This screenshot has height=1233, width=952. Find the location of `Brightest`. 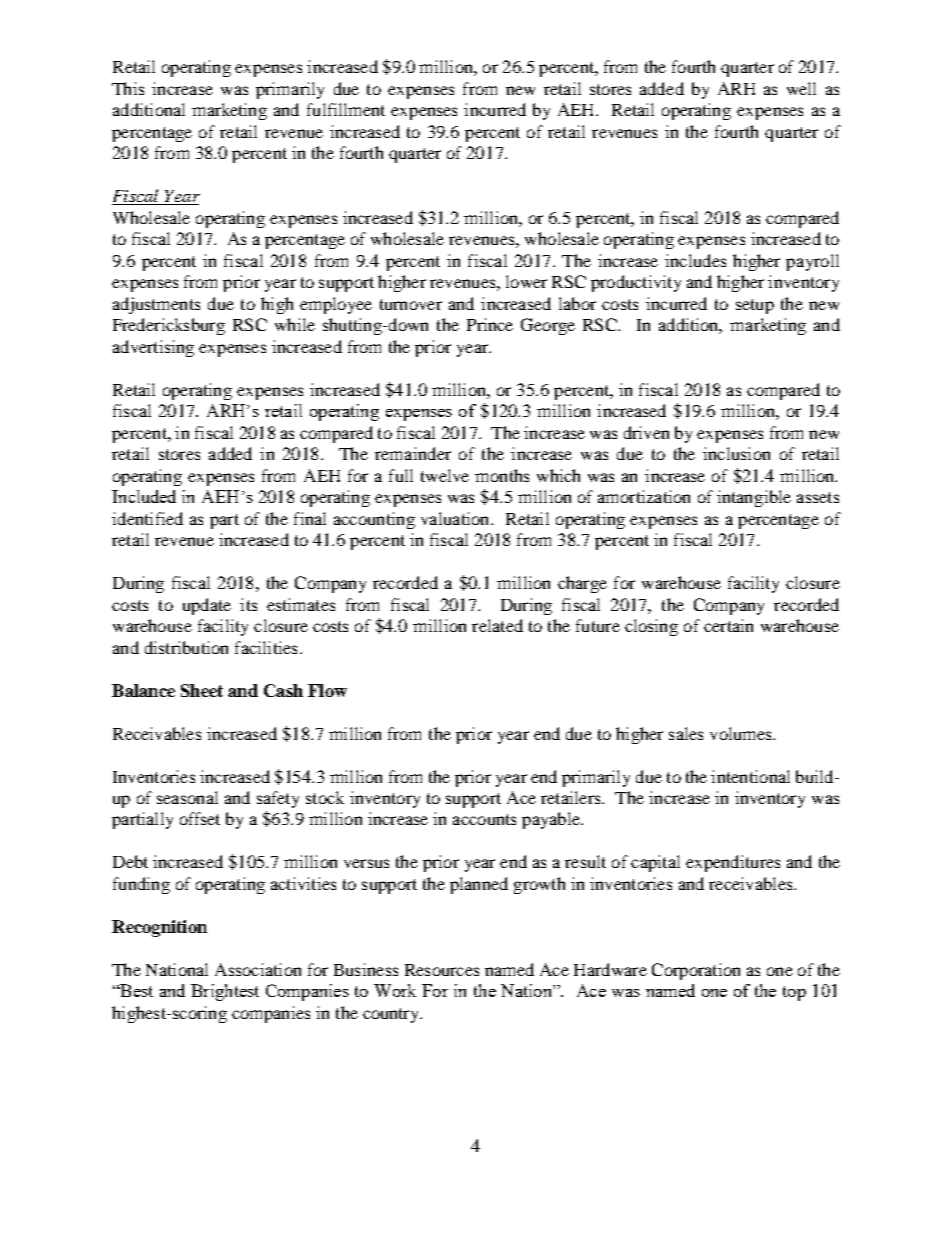

Brightest is located at coordinates (225, 992).
